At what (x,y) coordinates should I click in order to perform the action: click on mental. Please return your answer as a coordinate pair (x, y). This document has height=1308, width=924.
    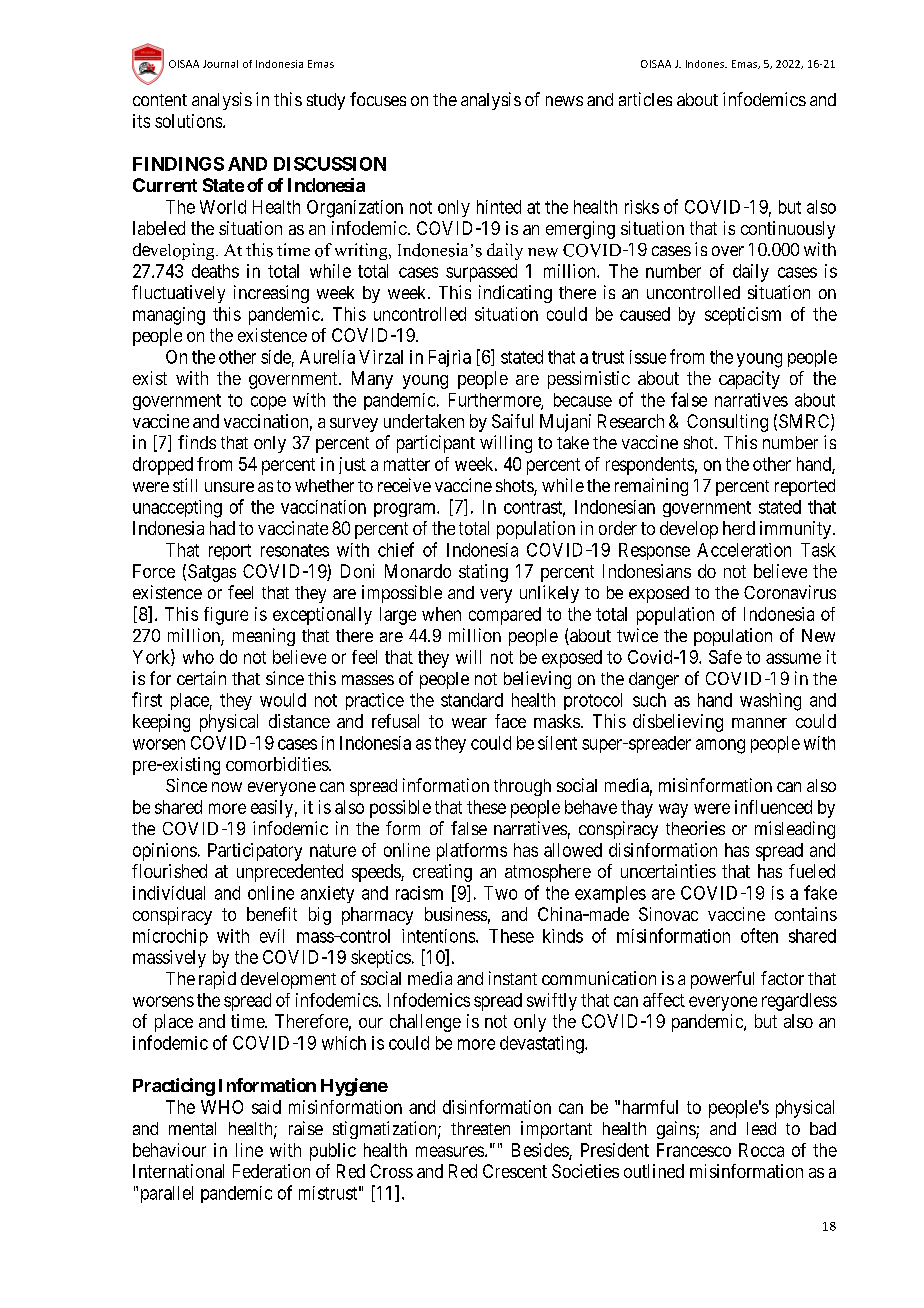
    Looking at the image, I should click on (192, 1128).
